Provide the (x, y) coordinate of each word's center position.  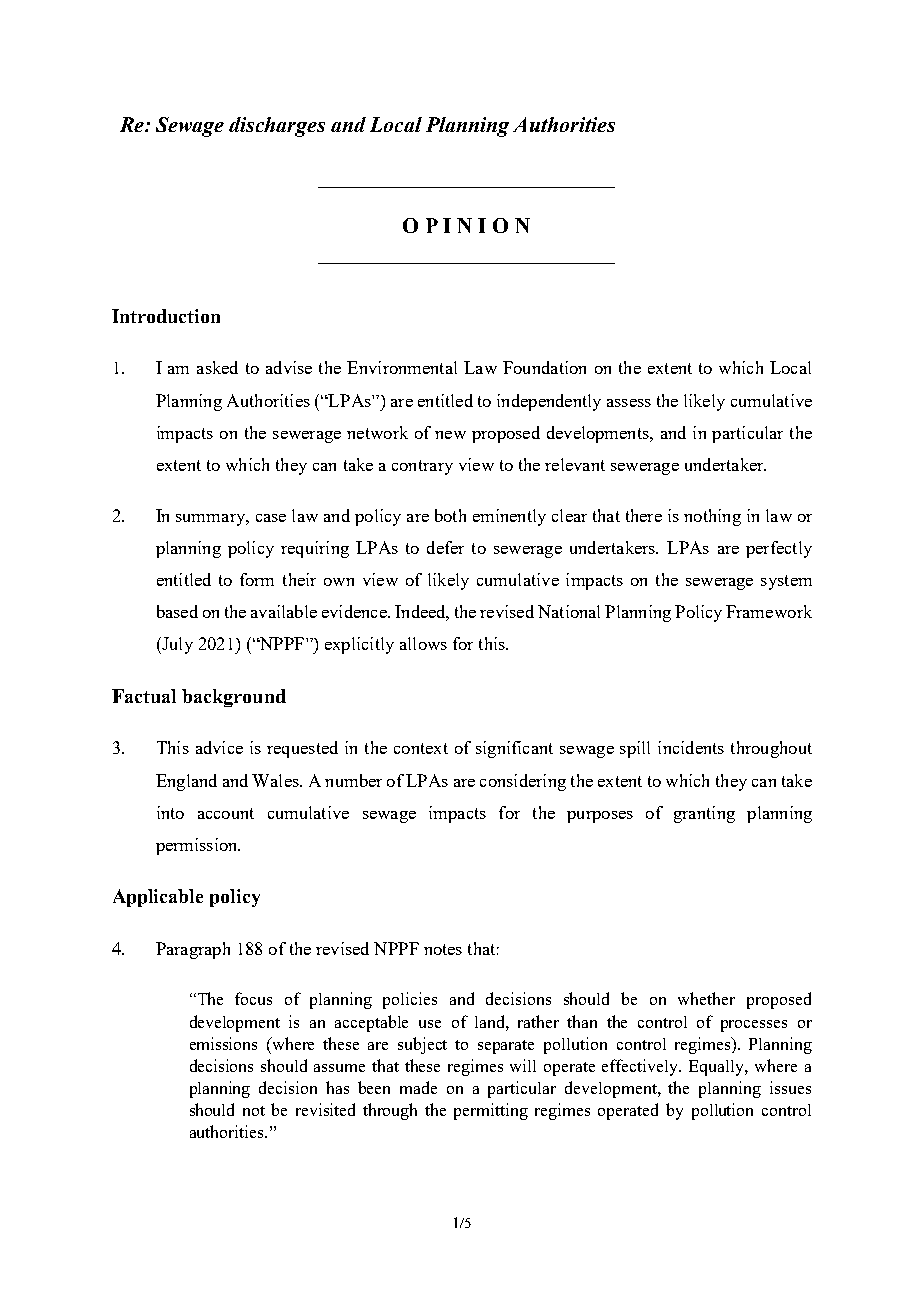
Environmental (402, 367)
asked (217, 367)
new (450, 435)
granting (704, 814)
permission (198, 846)
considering (523, 782)
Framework (769, 611)
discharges (277, 127)
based (177, 611)
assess (629, 403)
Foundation (544, 367)
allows (423, 643)
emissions (223, 1043)
